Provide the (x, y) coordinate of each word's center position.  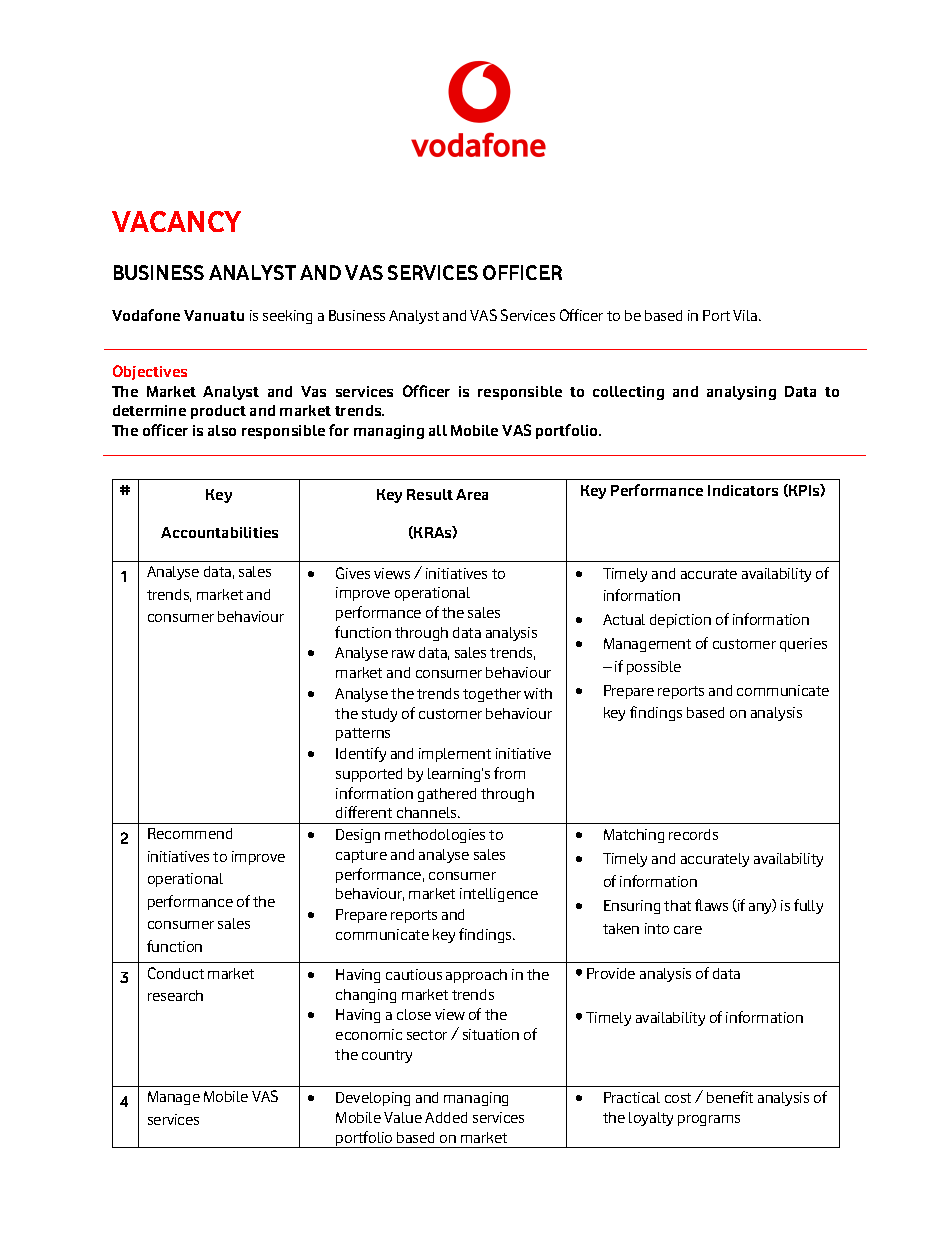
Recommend (190, 833)
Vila (746, 315)
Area (472, 494)
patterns (363, 734)
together (492, 695)
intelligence (499, 895)
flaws (711, 905)
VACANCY (176, 221)
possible (654, 668)
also (222, 430)
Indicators (743, 490)
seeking (287, 317)
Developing (373, 1099)
